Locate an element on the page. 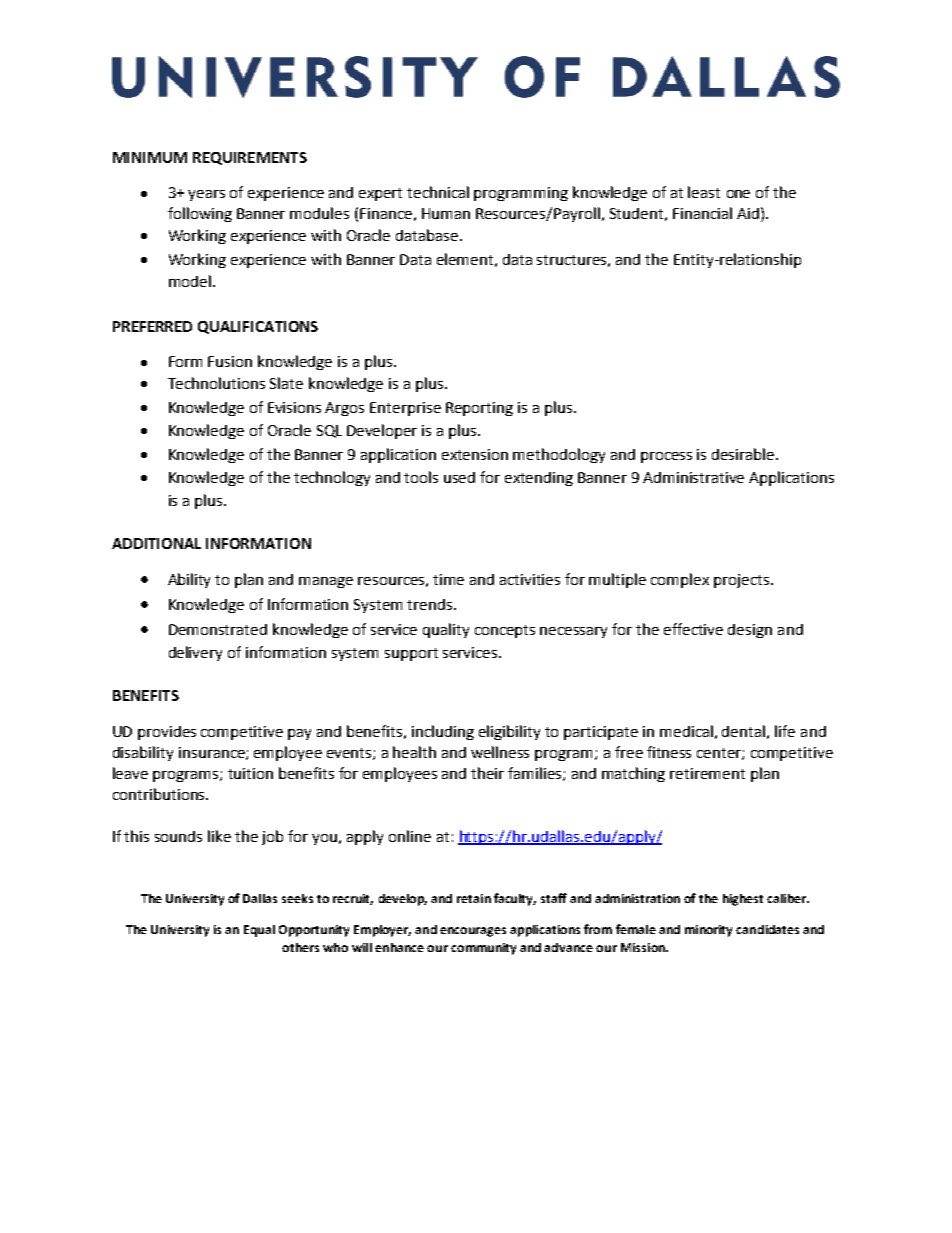 The width and height of the document is (952, 1233). Slate is located at coordinates (286, 383).
